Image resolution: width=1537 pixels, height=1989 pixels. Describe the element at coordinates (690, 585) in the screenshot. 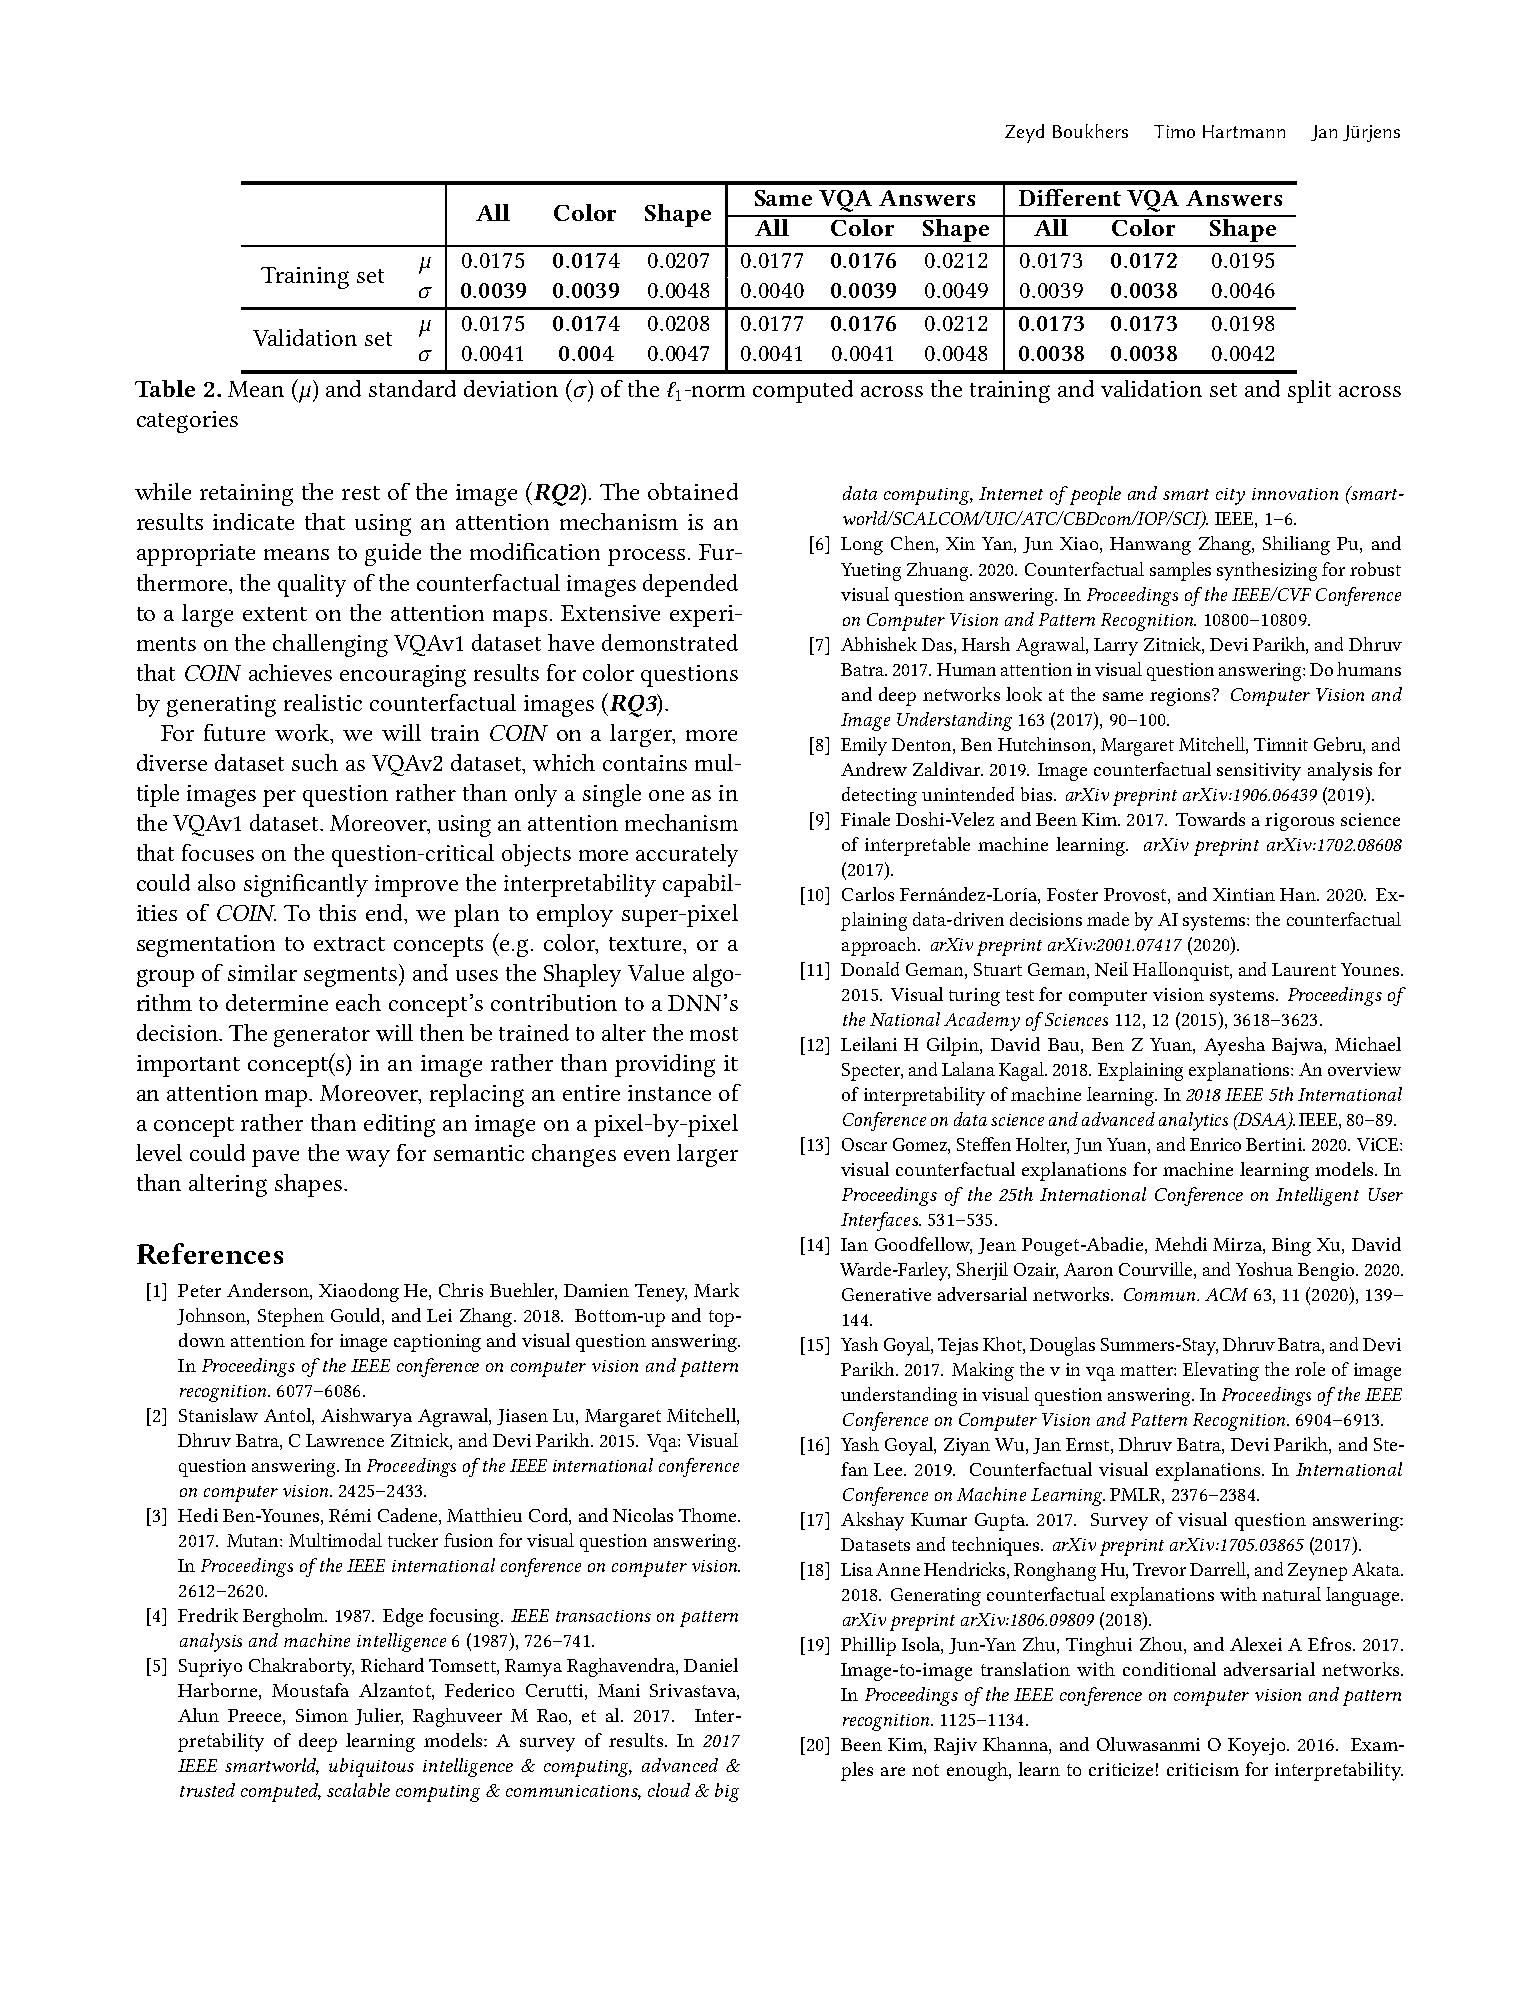

I see `depended` at that location.
